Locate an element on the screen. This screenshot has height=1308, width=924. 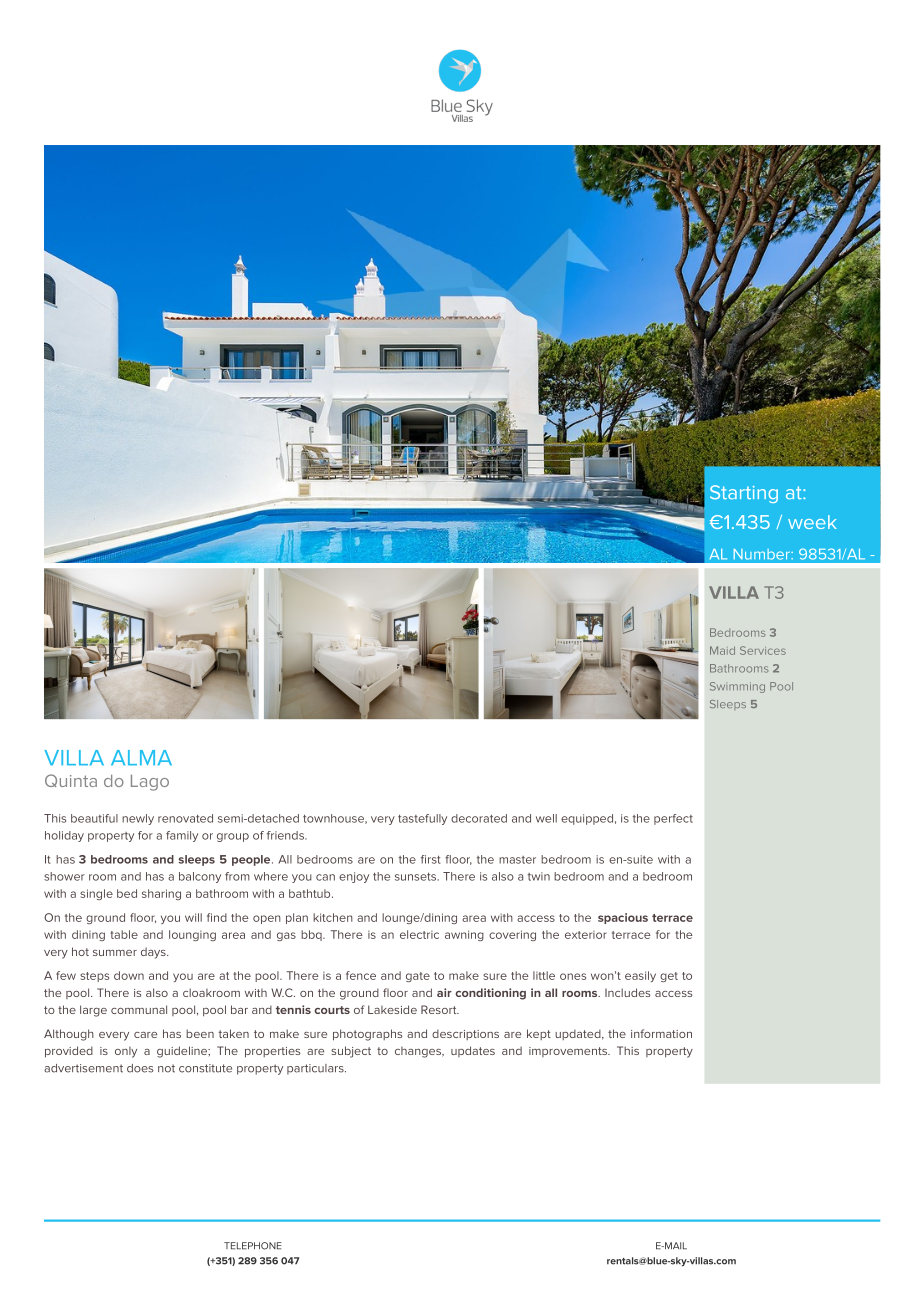
Starting is located at coordinates (744, 494).
